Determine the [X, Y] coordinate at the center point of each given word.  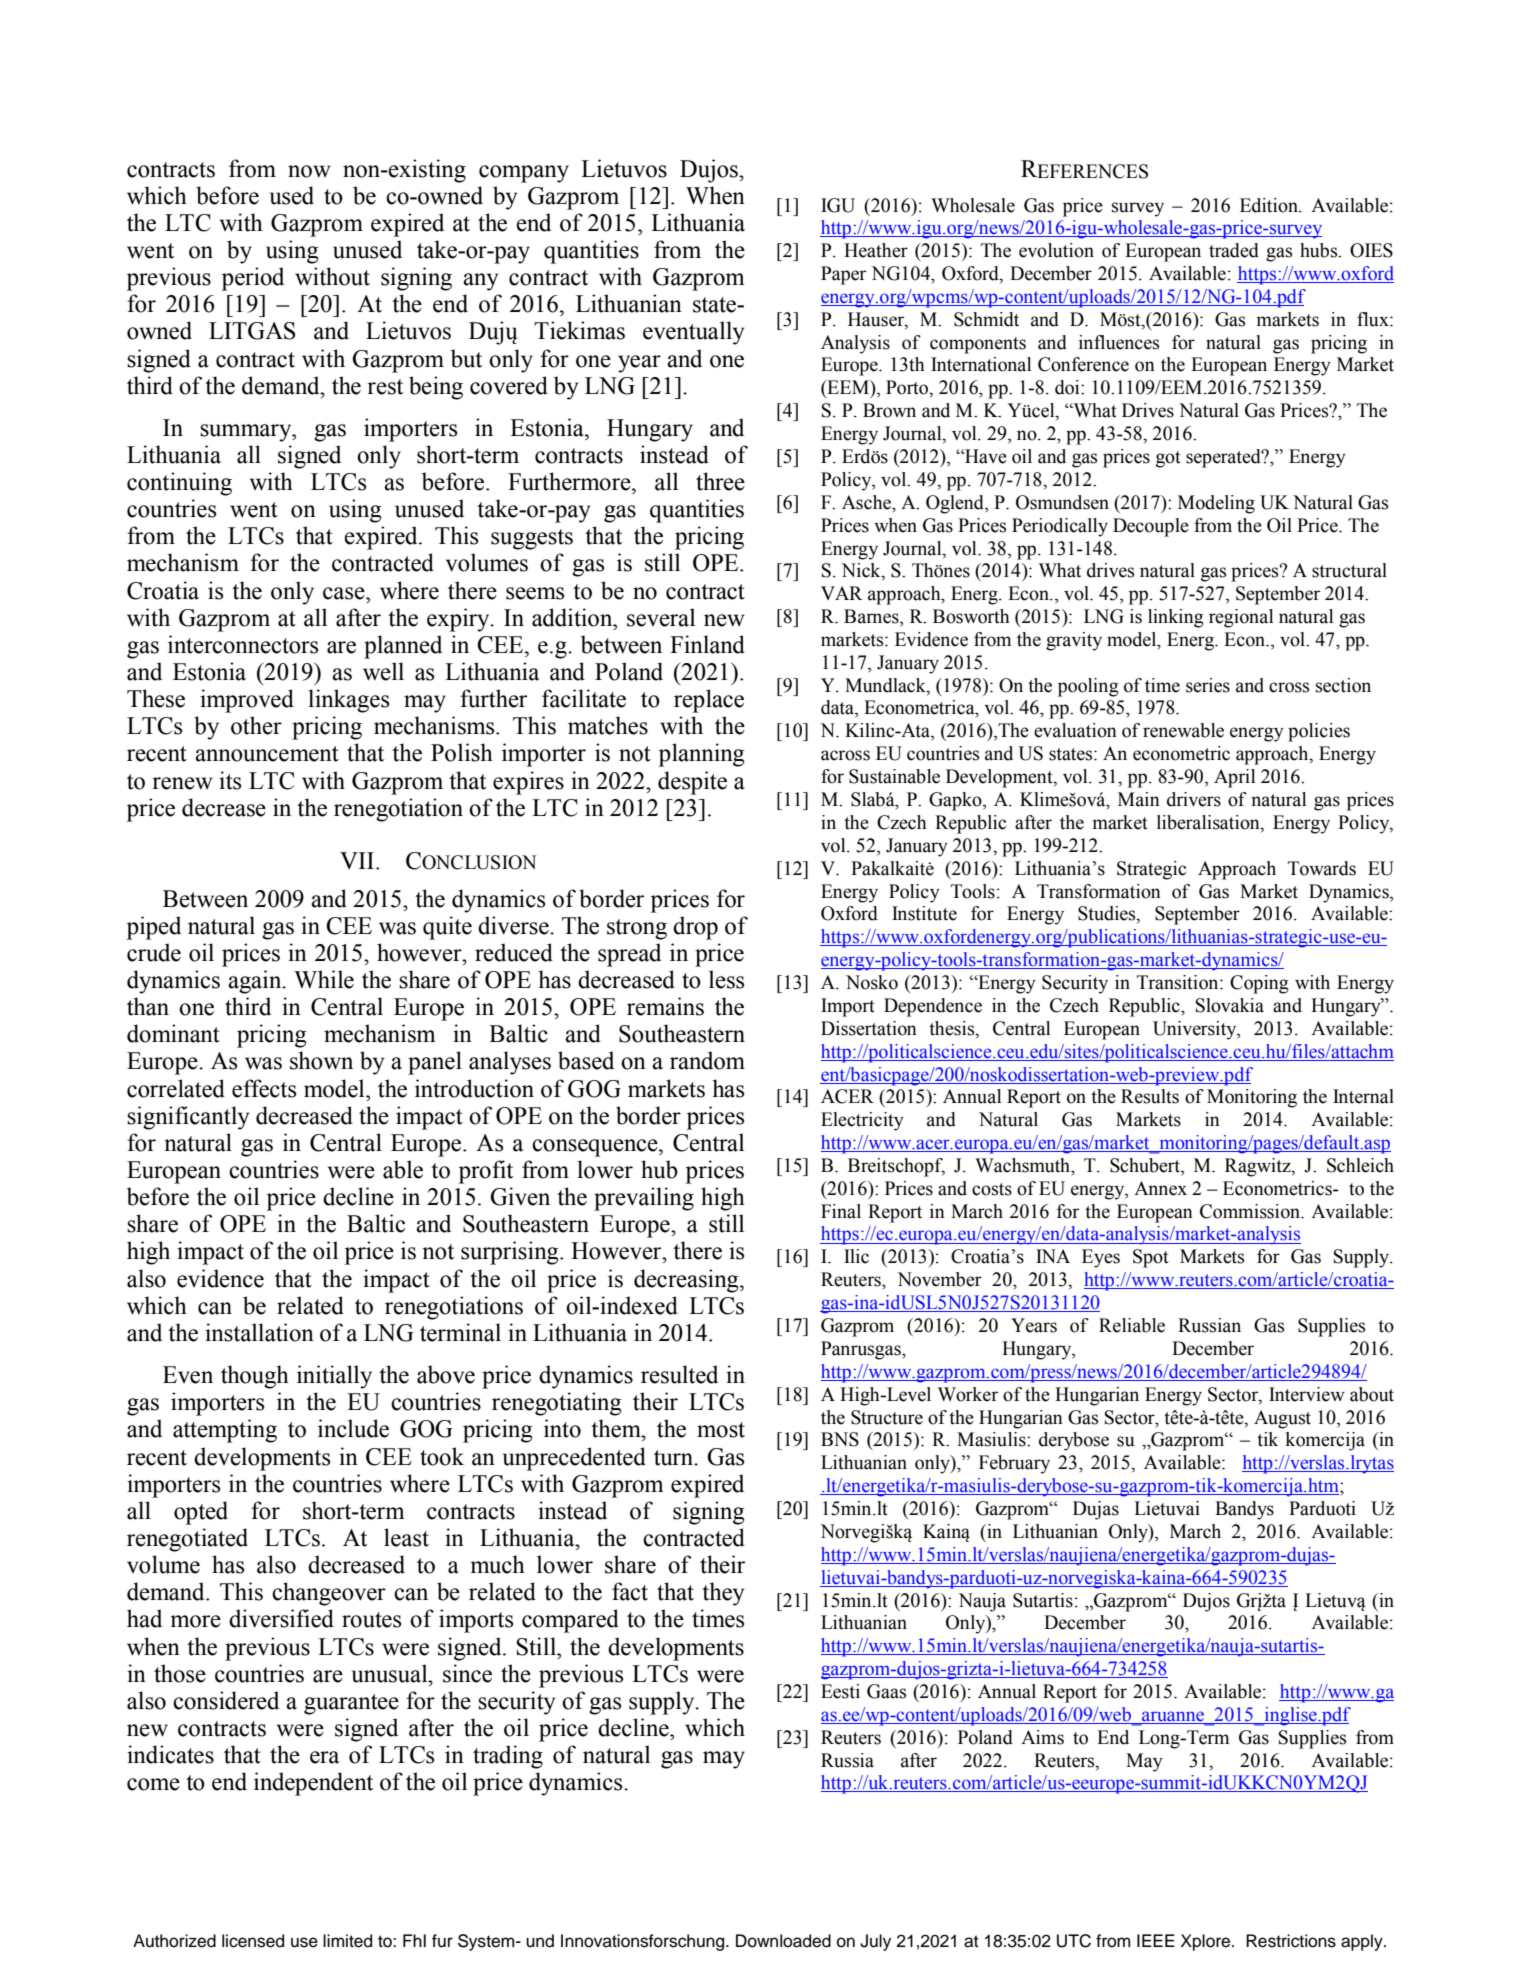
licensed [253, 1941]
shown [321, 1060]
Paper [843, 275]
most [721, 1430]
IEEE [1156, 1940]
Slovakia [1230, 1005]
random [707, 1060]
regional [1241, 618]
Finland [707, 644]
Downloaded [783, 1941]
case [345, 593]
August [1282, 1419]
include [353, 1428]
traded [1234, 250]
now [309, 171]
